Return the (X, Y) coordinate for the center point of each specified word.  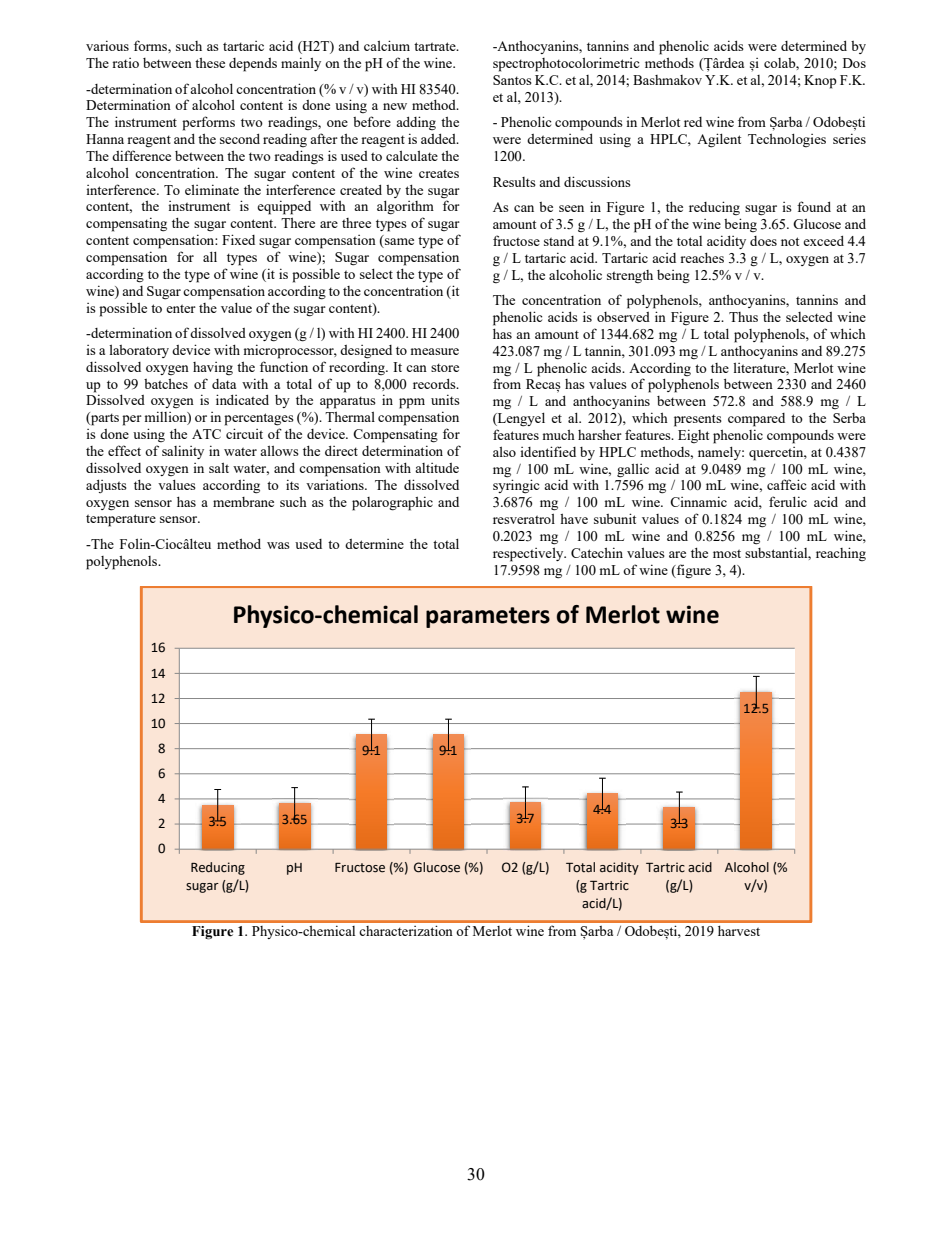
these (210, 63)
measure (435, 351)
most (727, 553)
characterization (406, 930)
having (213, 368)
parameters (488, 617)
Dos (854, 63)
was (278, 545)
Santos (512, 80)
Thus (743, 317)
